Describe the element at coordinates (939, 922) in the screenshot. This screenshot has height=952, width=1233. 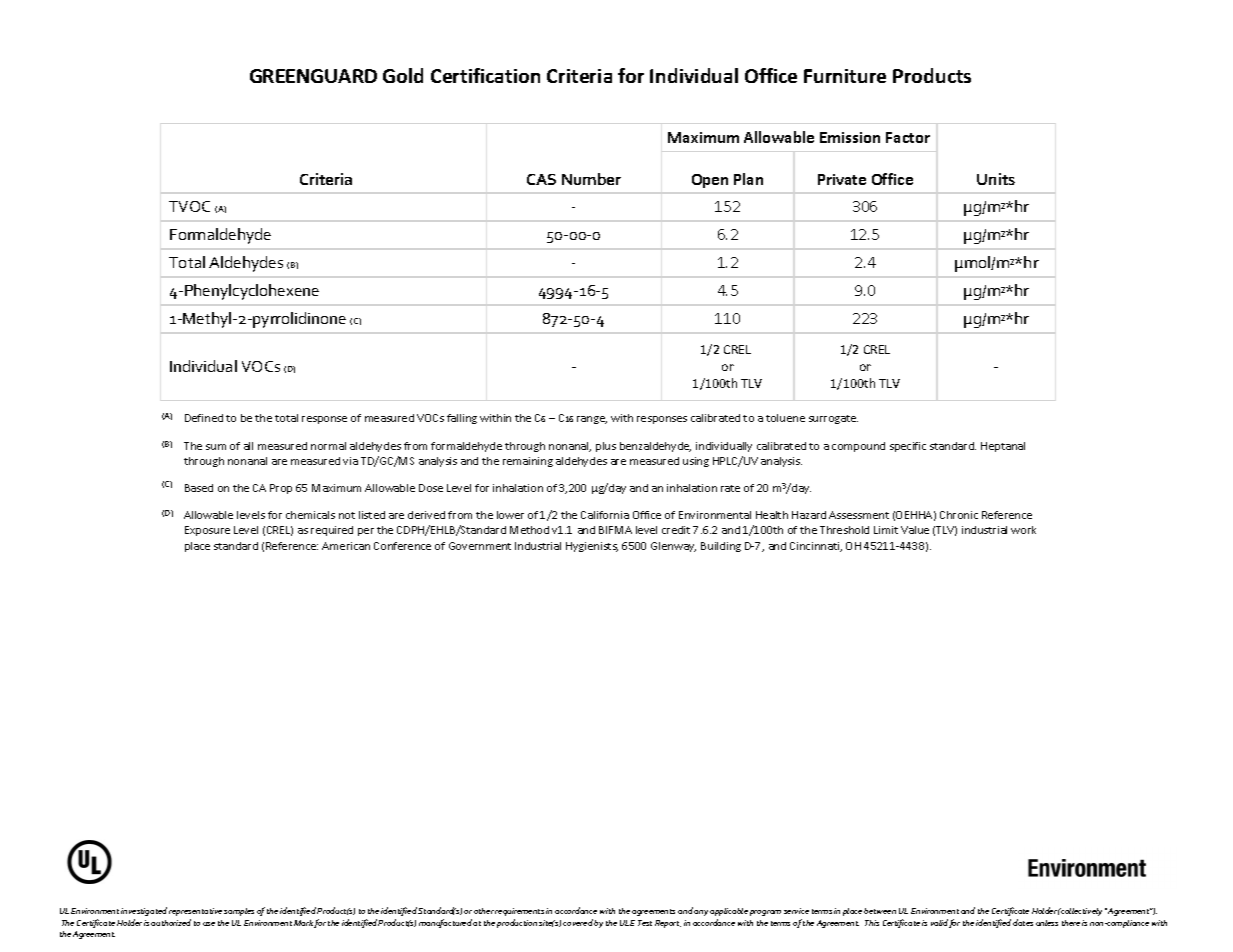
I see `valid` at that location.
